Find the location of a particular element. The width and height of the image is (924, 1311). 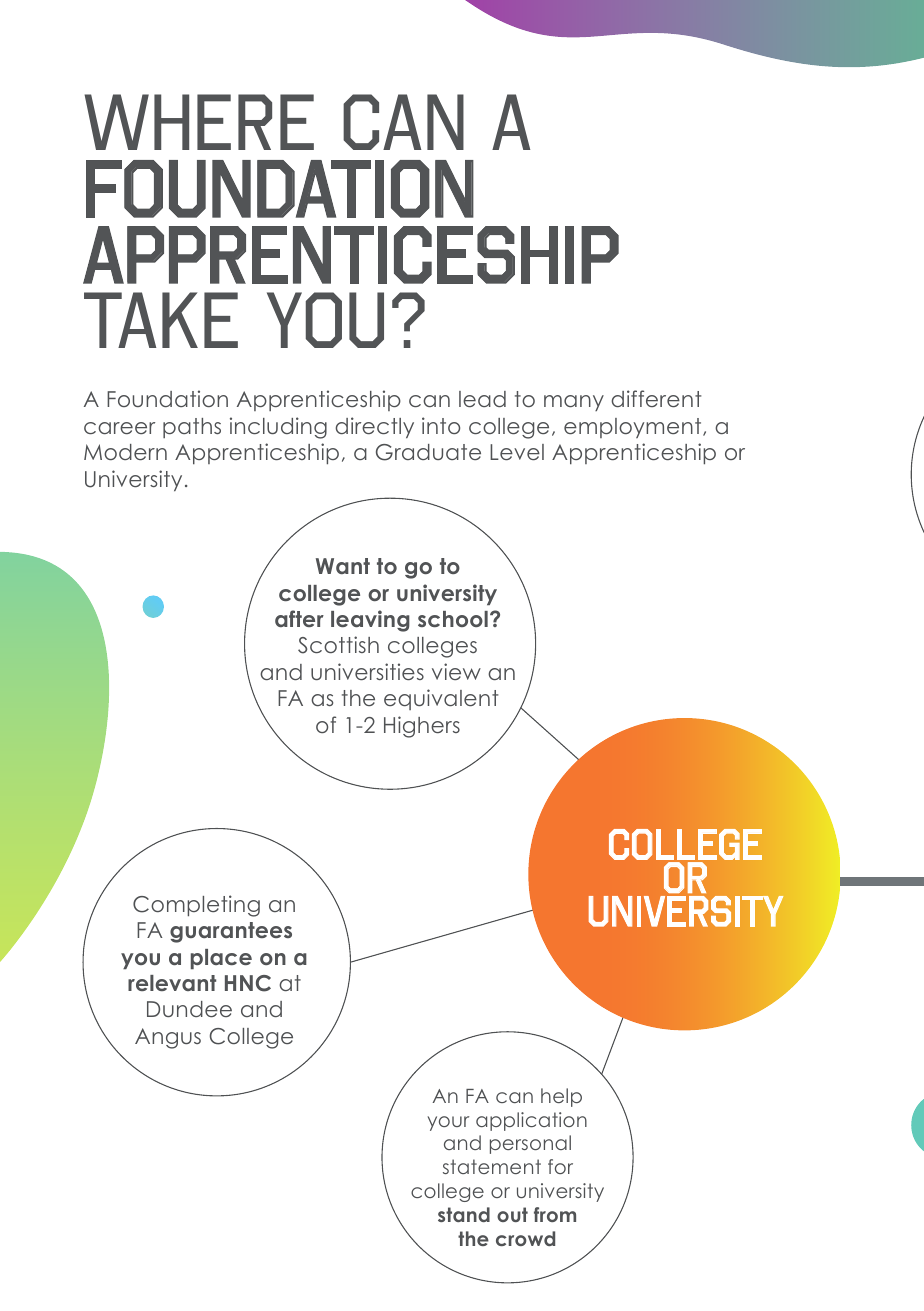

Graduate is located at coordinates (428, 452).
